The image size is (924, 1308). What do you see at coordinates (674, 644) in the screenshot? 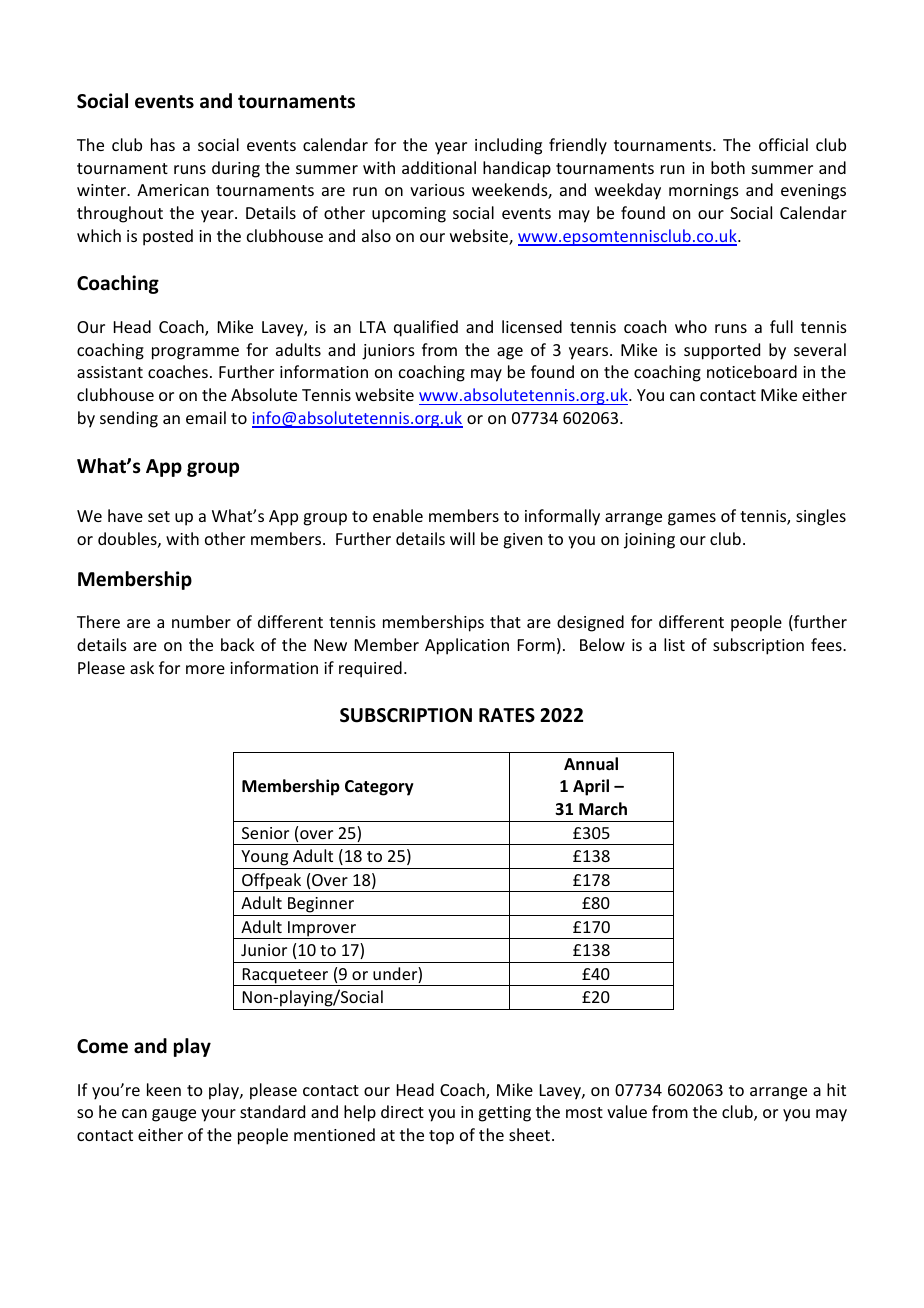
I see `list` at bounding box center [674, 644].
